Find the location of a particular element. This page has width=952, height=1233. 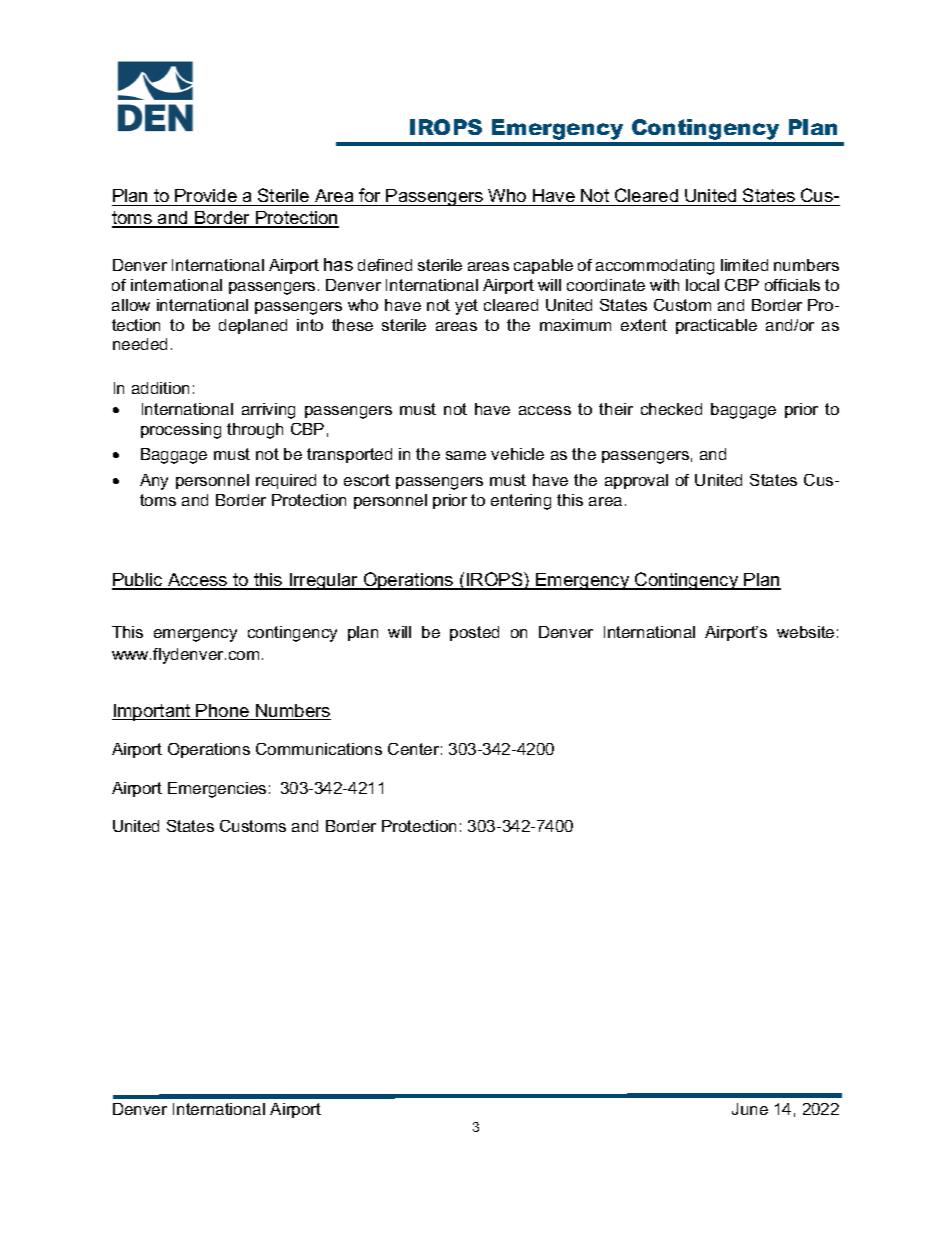

Communications is located at coordinates (319, 749).
